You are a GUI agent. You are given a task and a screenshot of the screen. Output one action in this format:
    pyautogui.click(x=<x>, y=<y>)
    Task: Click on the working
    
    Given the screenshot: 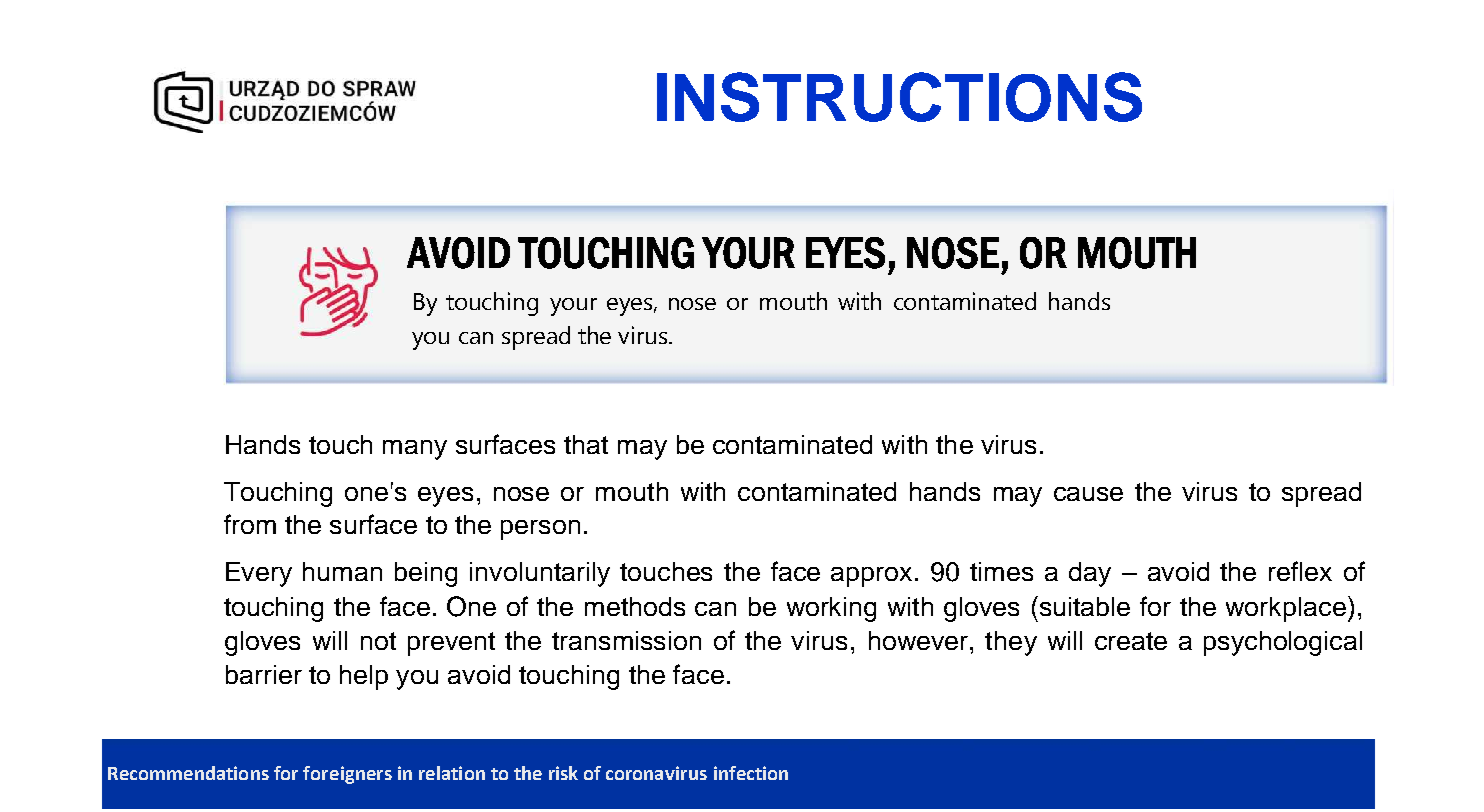 What is the action you would take?
    pyautogui.click(x=831, y=609)
